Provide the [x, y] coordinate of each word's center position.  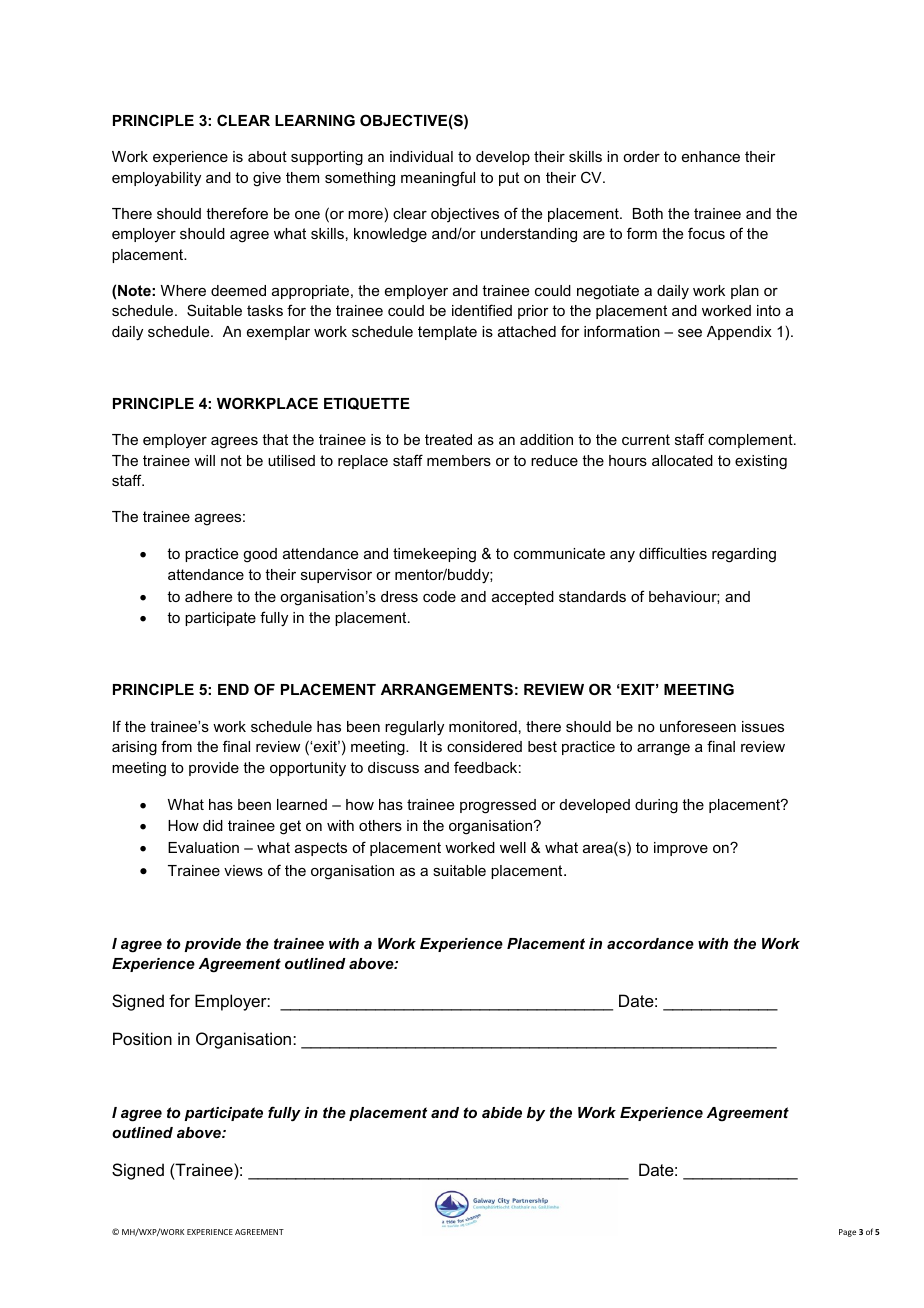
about [267, 156]
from [176, 746]
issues [763, 726]
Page [847, 1233]
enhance [711, 156]
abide [502, 1112]
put [509, 179]
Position [142, 1038]
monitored [483, 726]
